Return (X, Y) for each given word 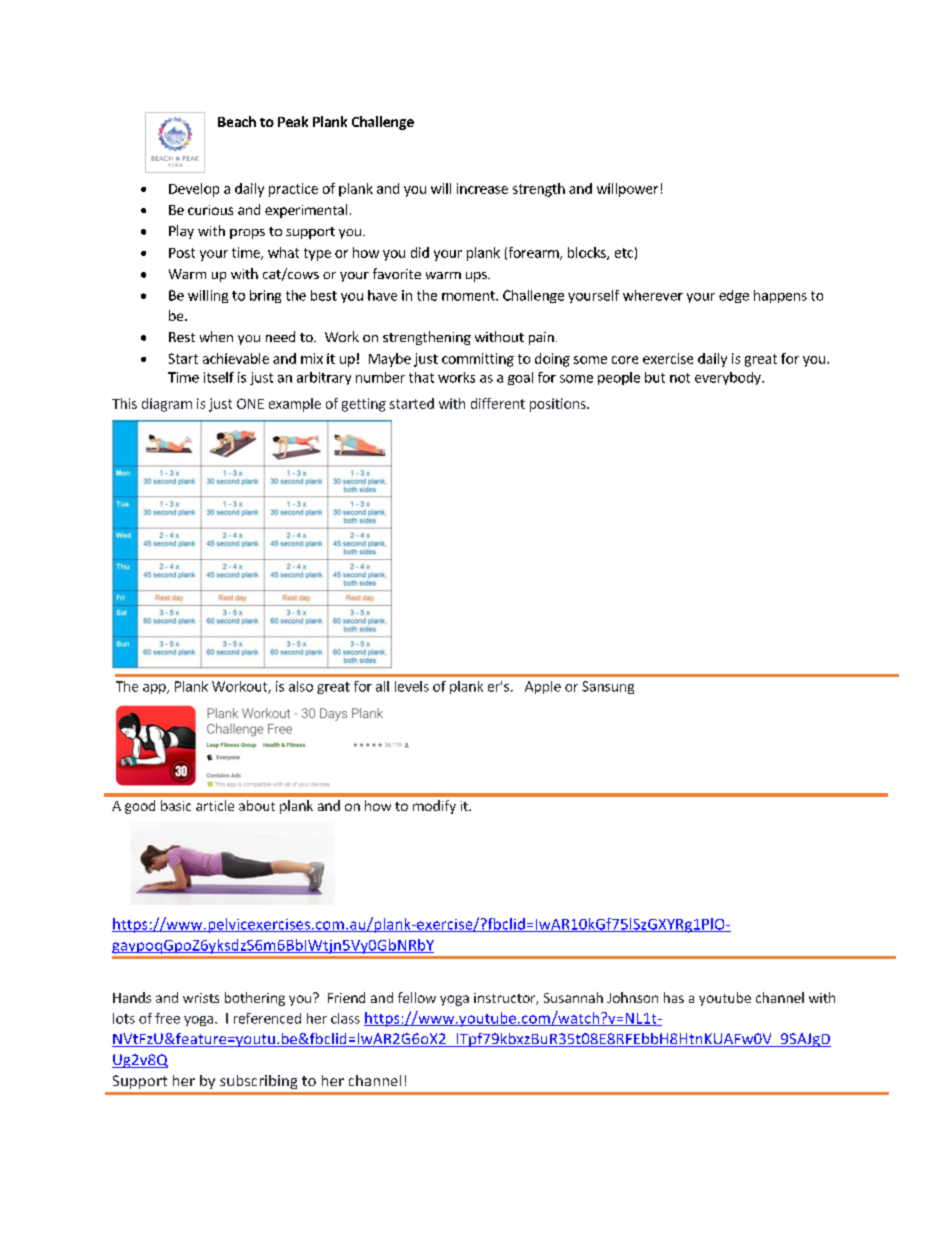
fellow (417, 997)
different (498, 403)
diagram (167, 405)
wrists (201, 998)
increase (482, 188)
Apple (543, 687)
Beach (237, 121)
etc (624, 253)
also (301, 686)
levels (412, 686)
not (680, 378)
